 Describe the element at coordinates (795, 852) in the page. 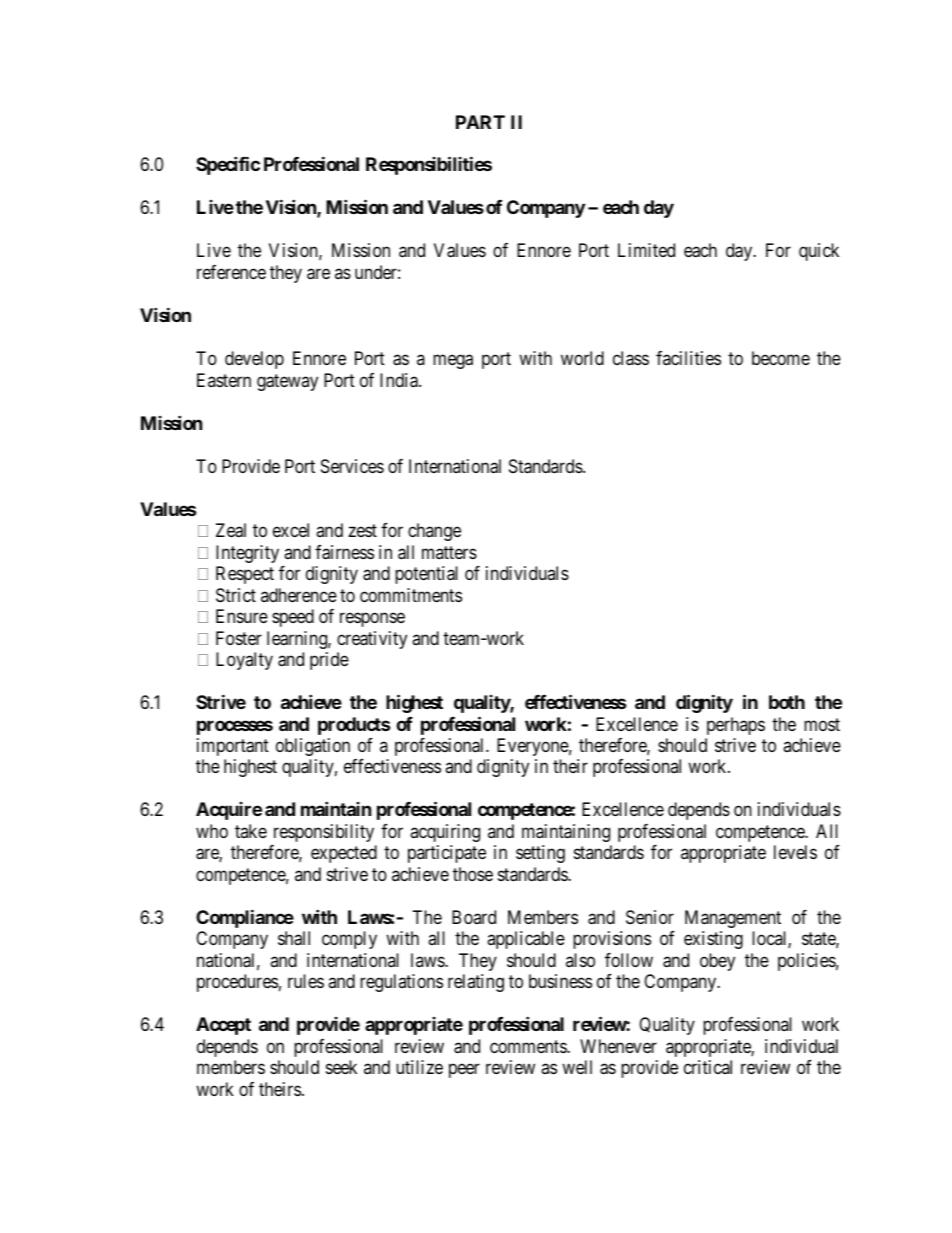

I see `levels` at that location.
